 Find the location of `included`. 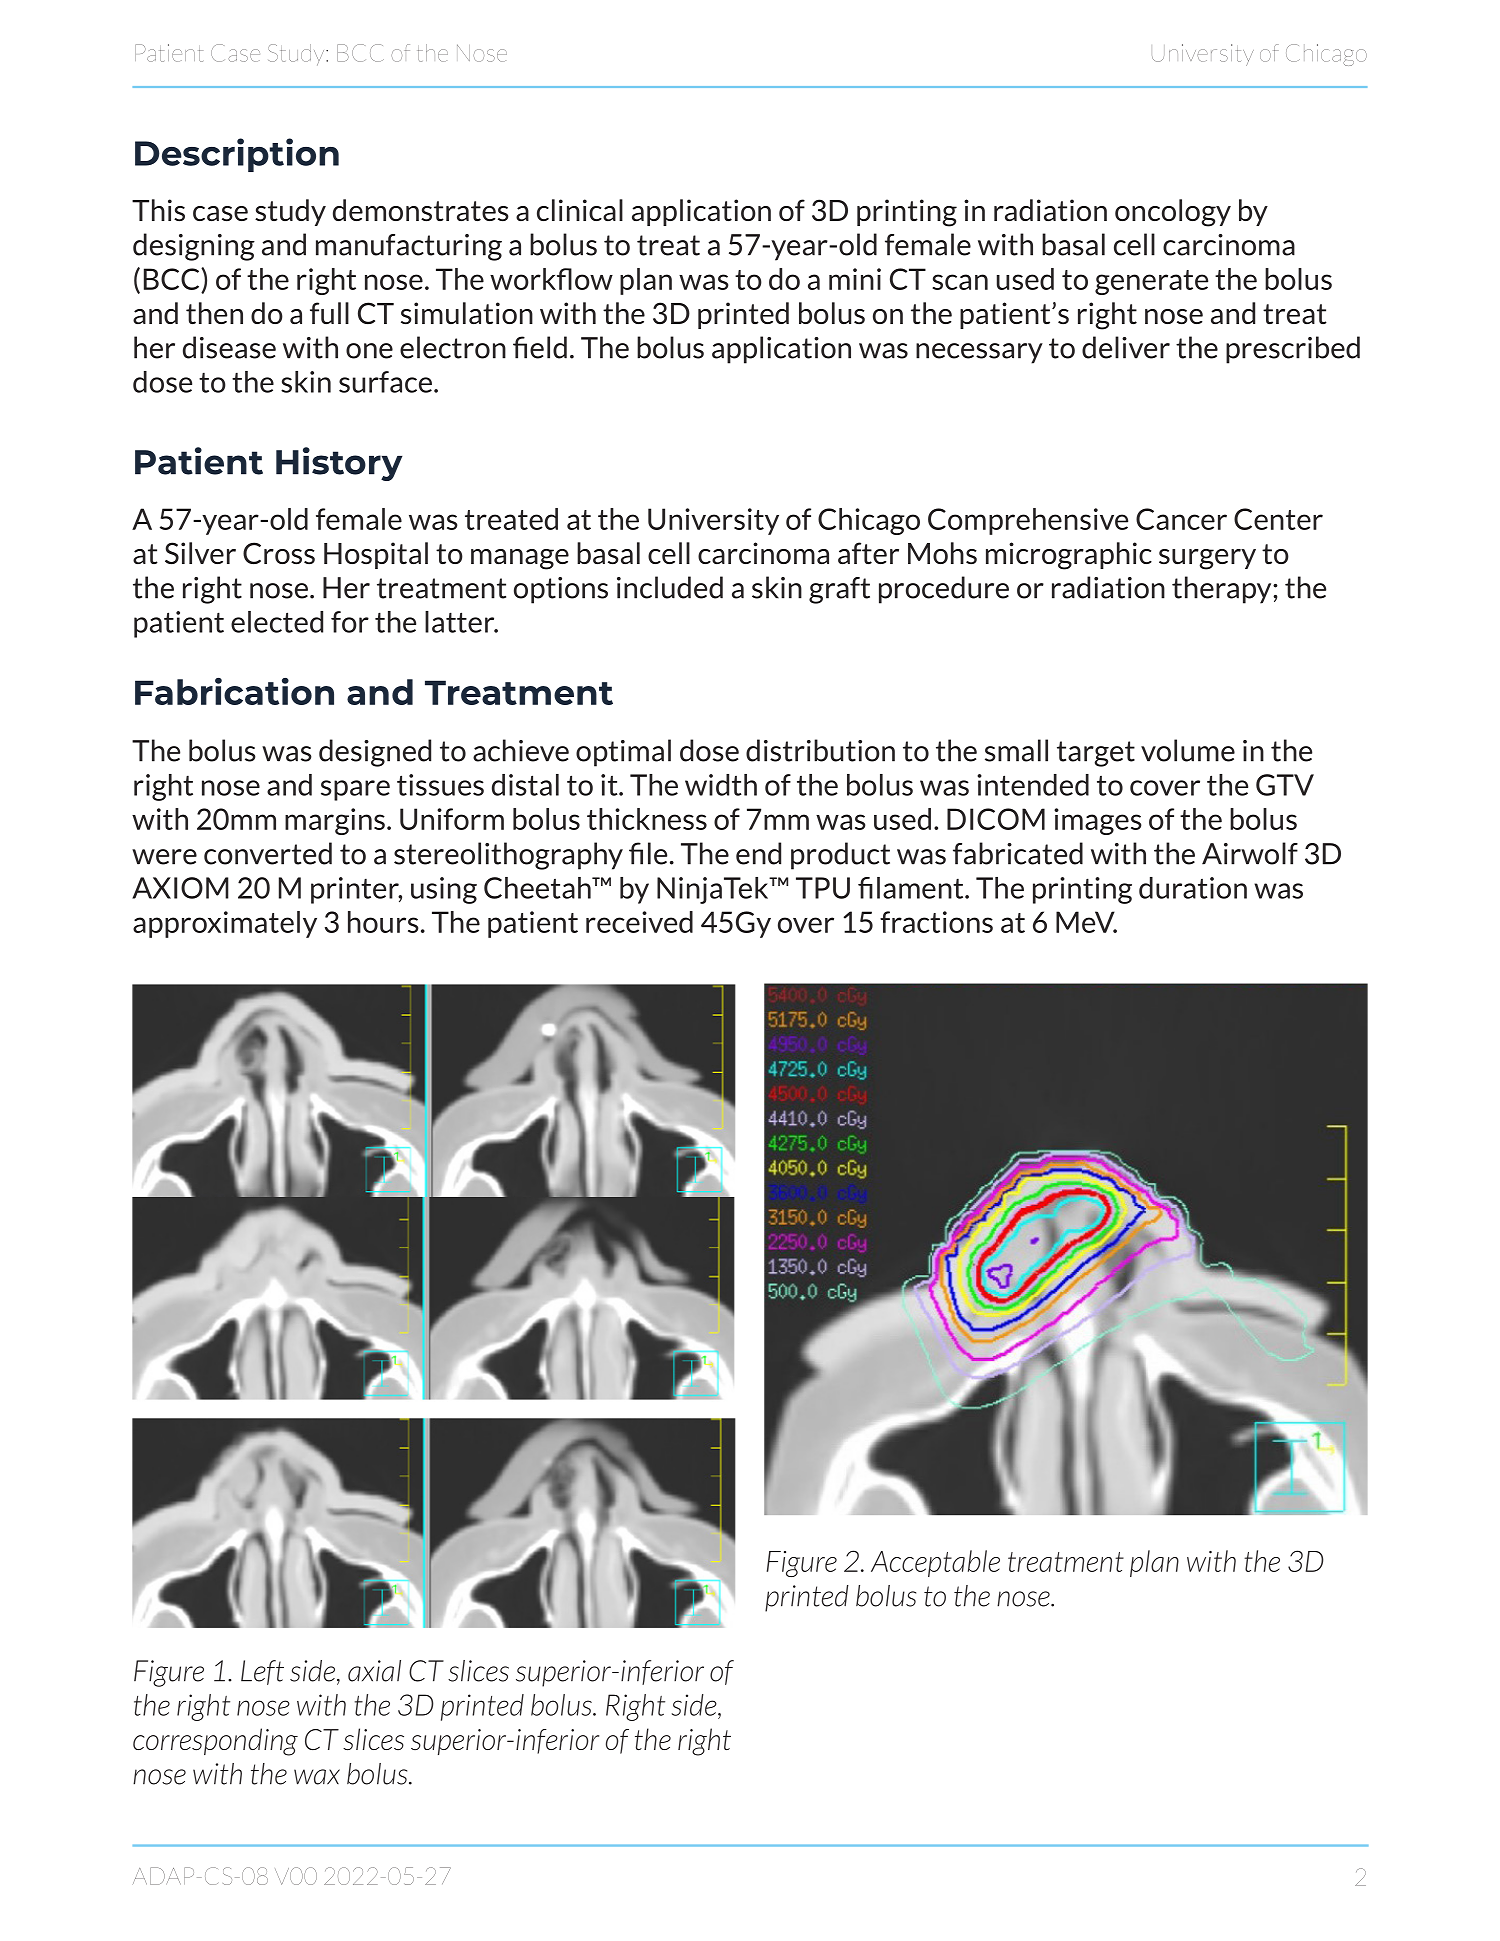

included is located at coordinates (670, 587).
